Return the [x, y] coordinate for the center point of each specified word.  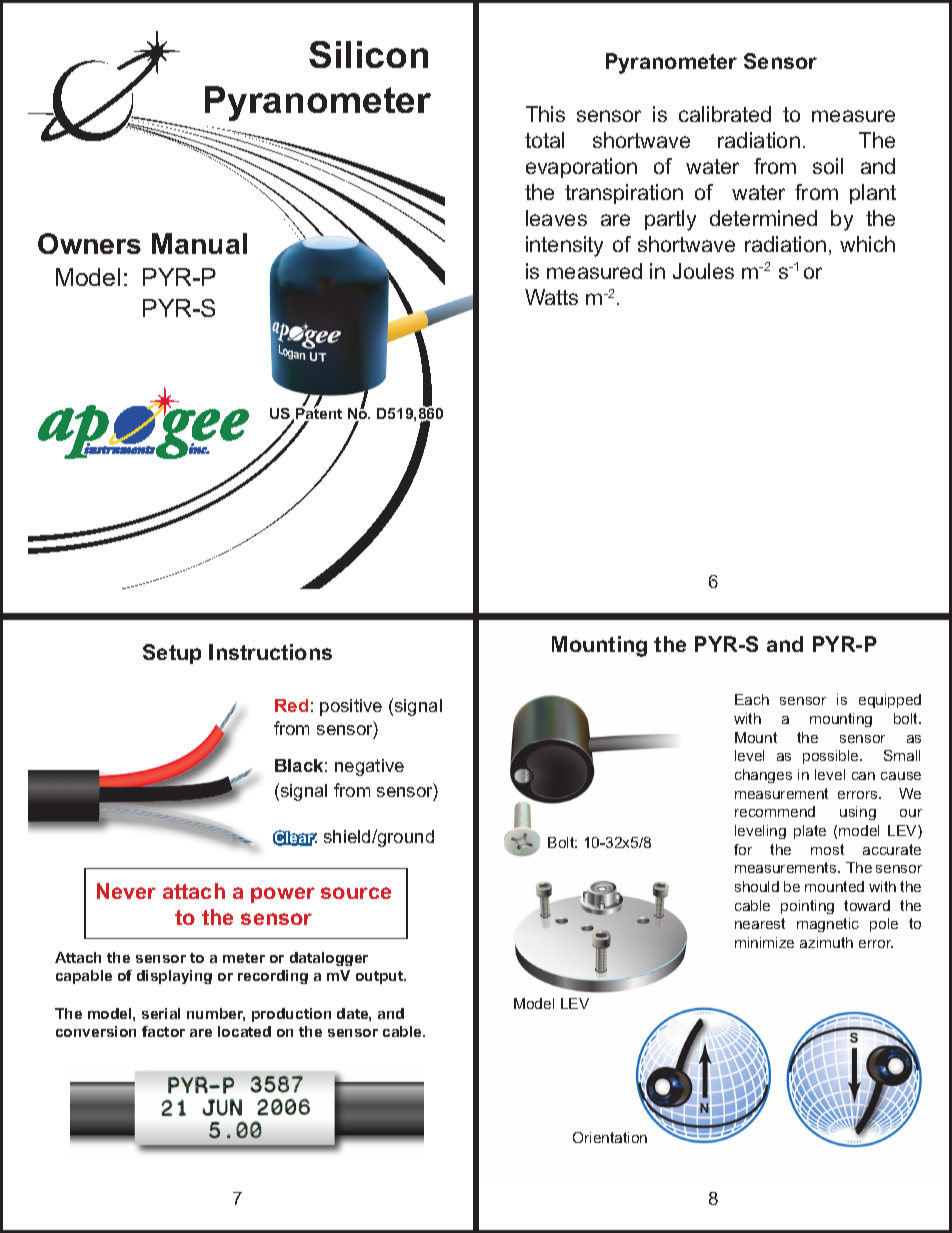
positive [351, 707]
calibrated [725, 114]
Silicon [368, 54]
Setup [172, 654]
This [545, 114]
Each [752, 699]
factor [163, 1031]
